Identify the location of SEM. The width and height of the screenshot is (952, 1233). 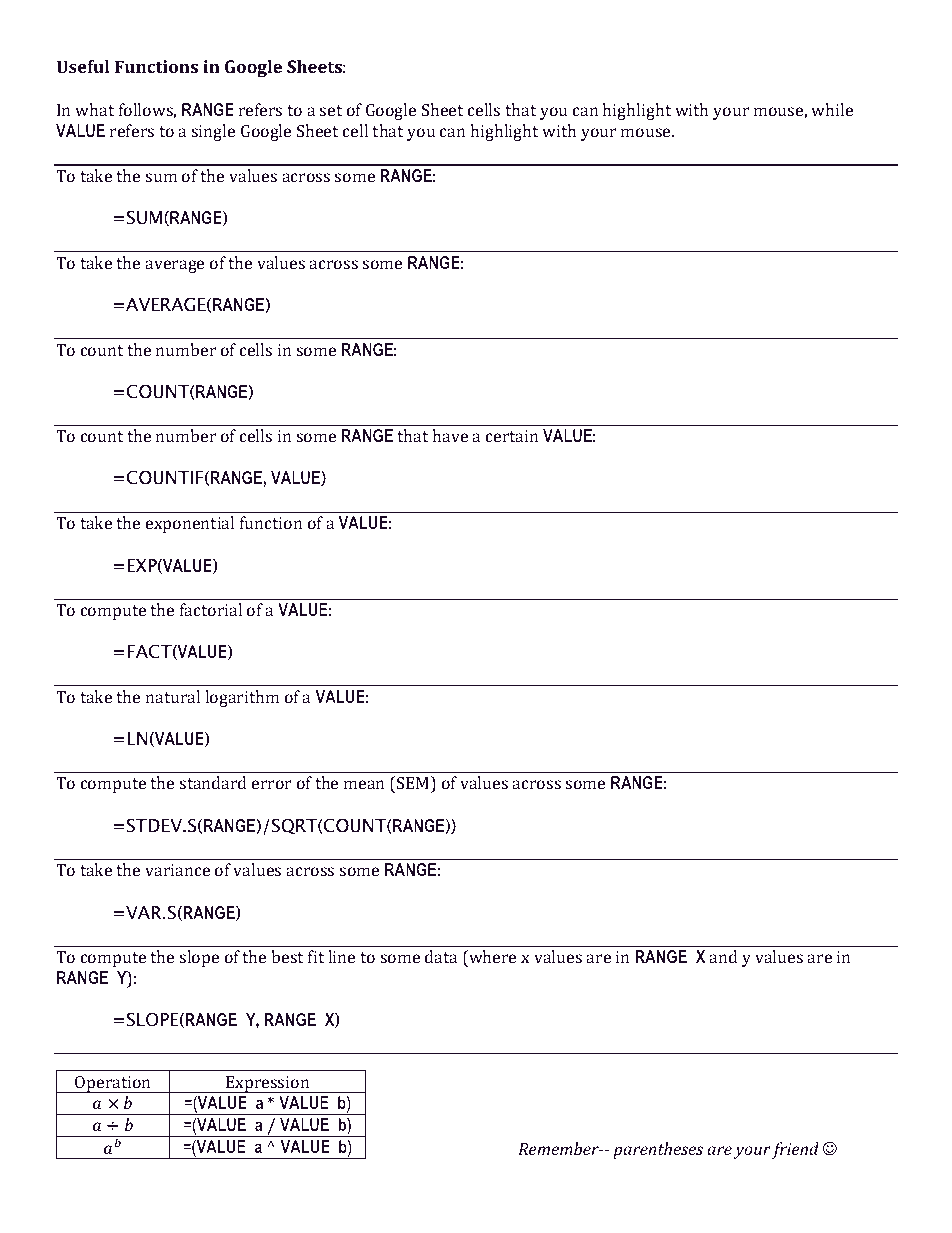
(413, 782).
